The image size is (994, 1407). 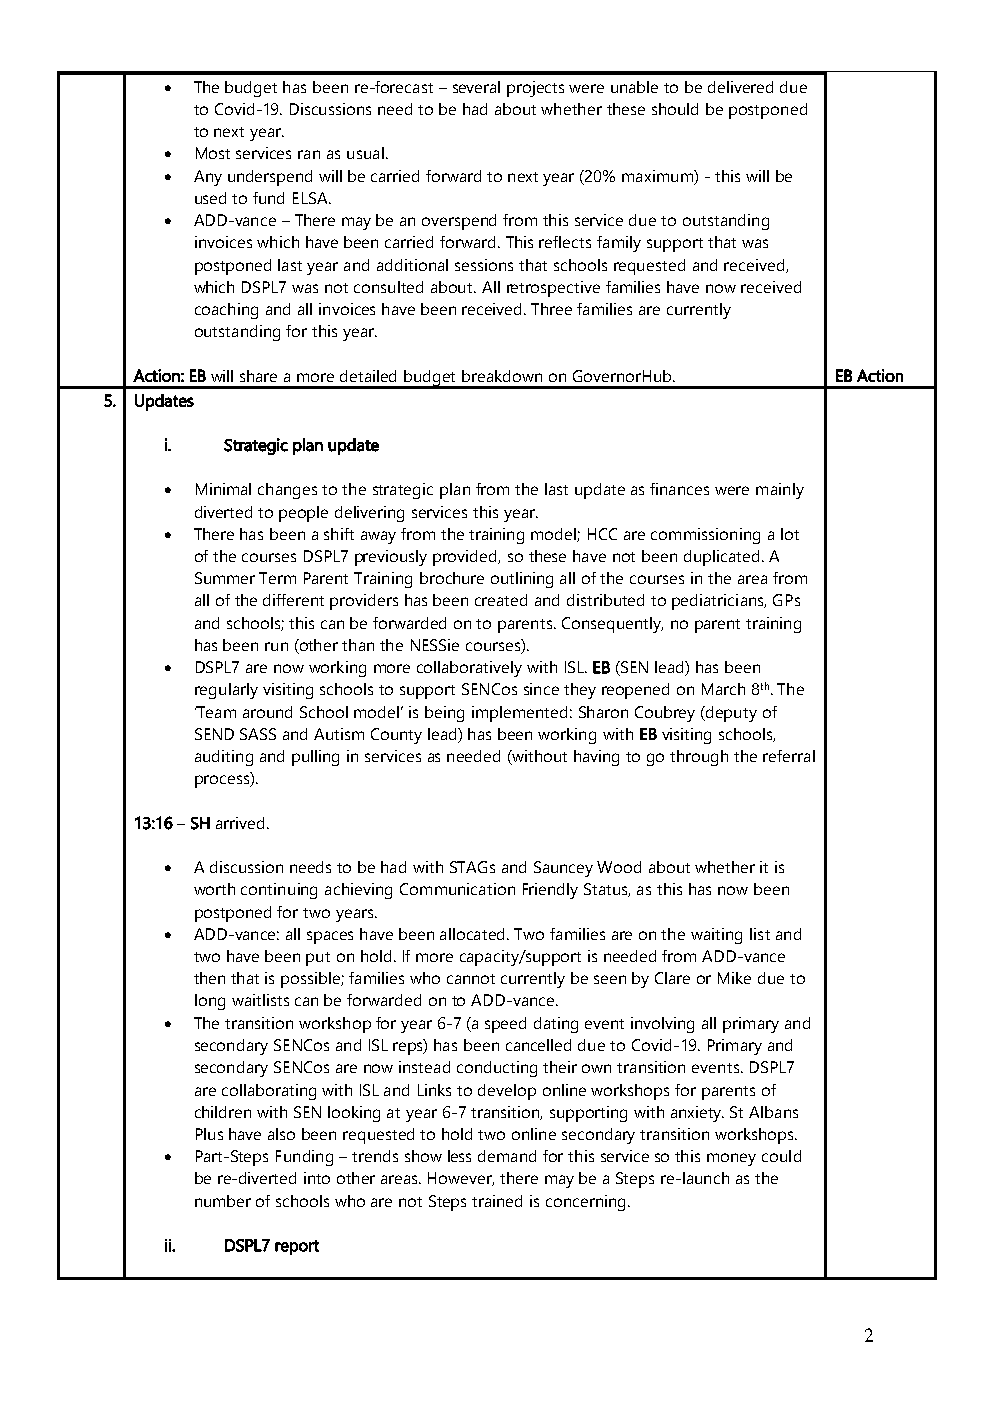 I want to click on collaboratively, so click(x=469, y=669).
